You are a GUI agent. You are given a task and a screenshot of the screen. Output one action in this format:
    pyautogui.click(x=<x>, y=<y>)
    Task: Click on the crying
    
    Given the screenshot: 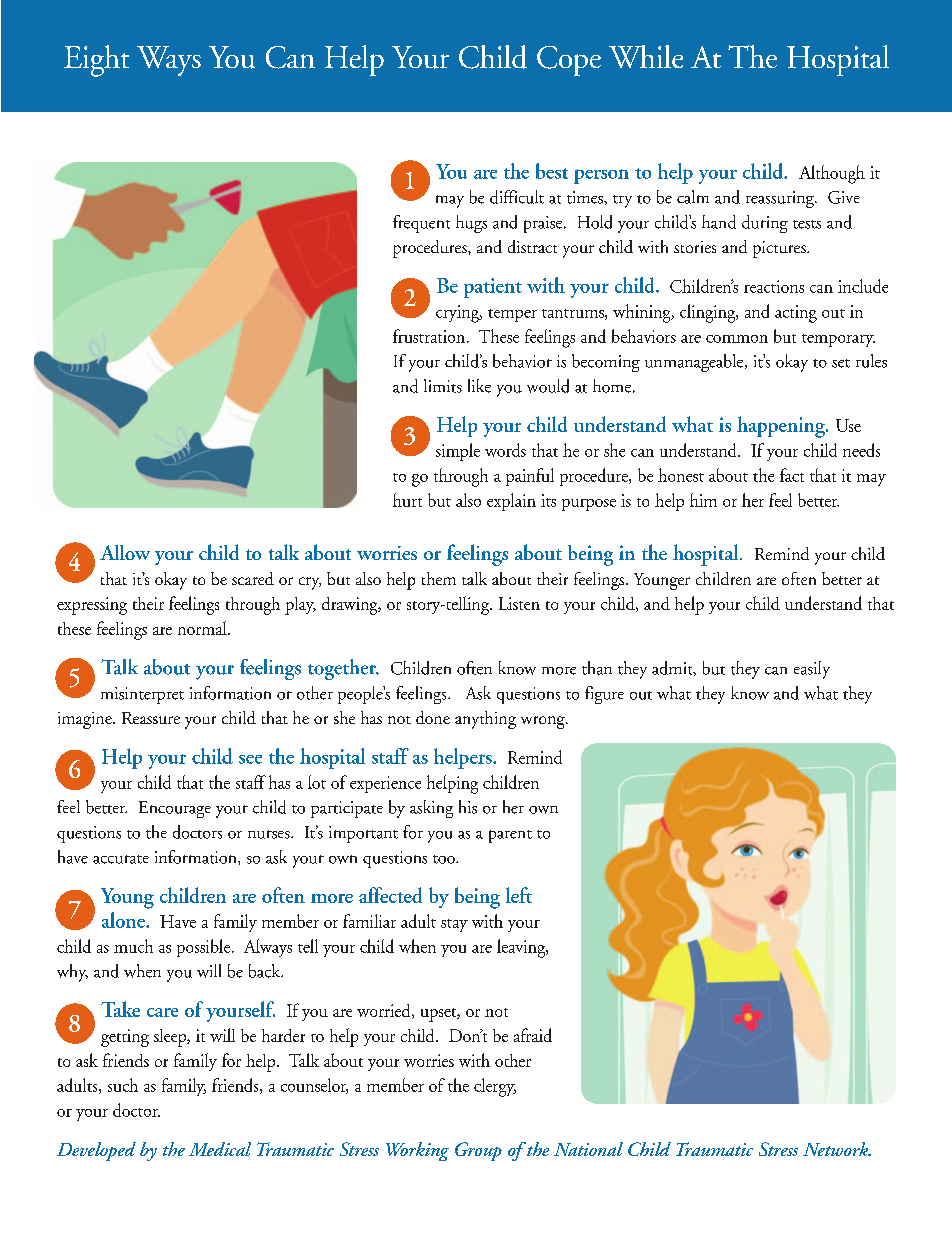 What is the action you would take?
    pyautogui.click(x=458, y=314)
